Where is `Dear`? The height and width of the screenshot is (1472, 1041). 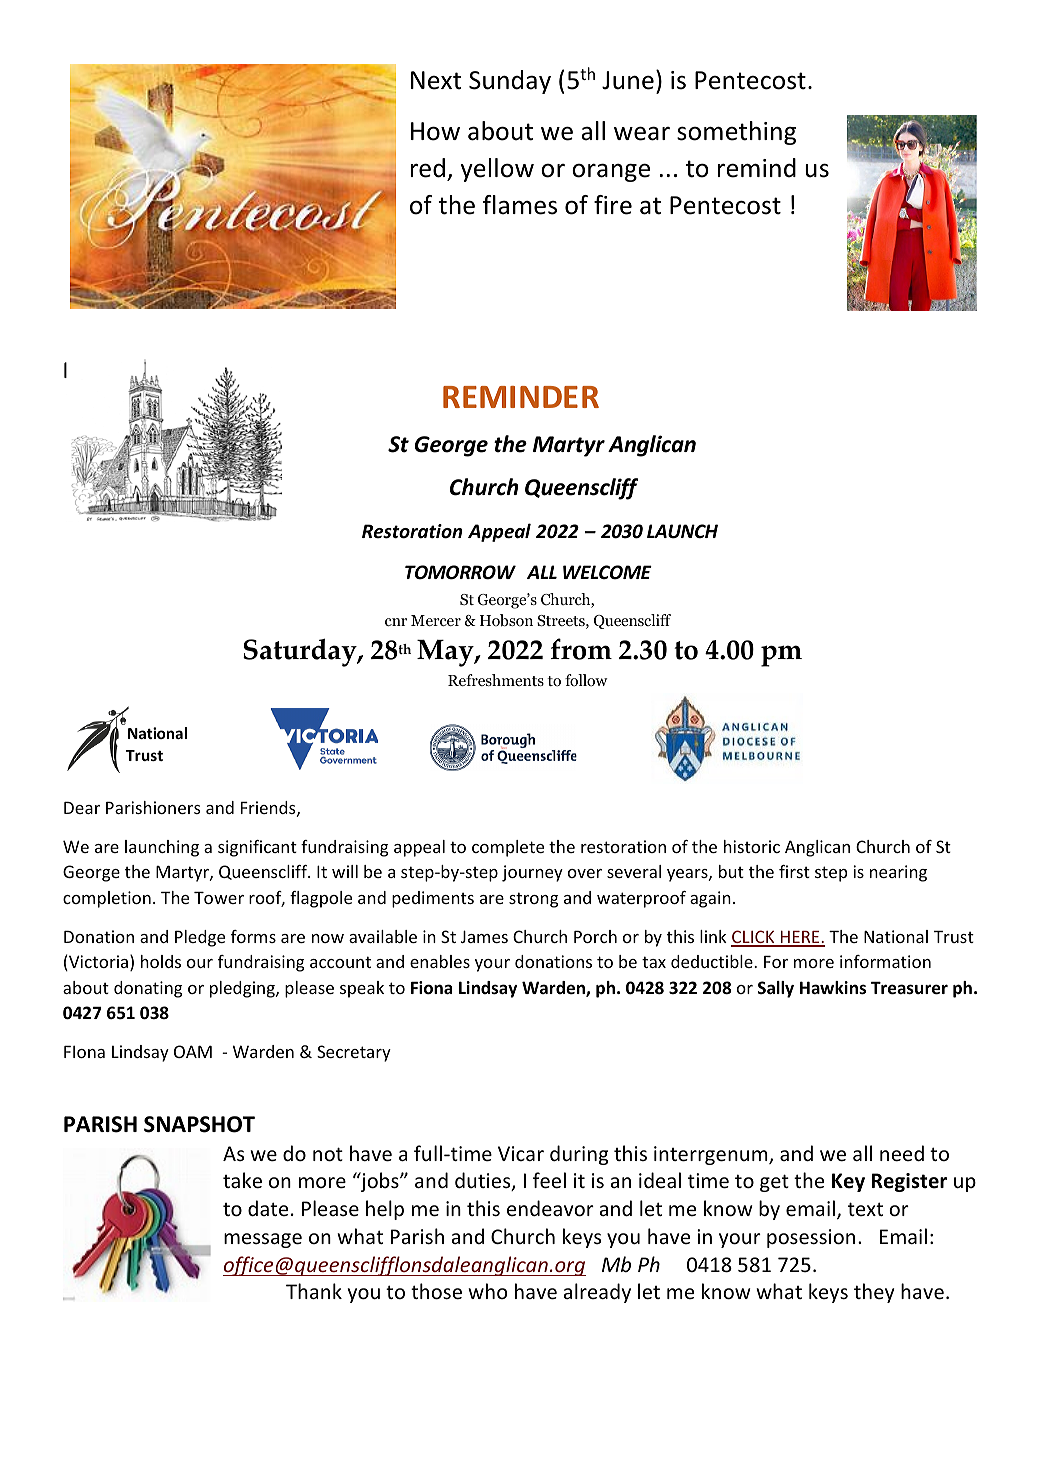 Dear is located at coordinates (82, 808).
